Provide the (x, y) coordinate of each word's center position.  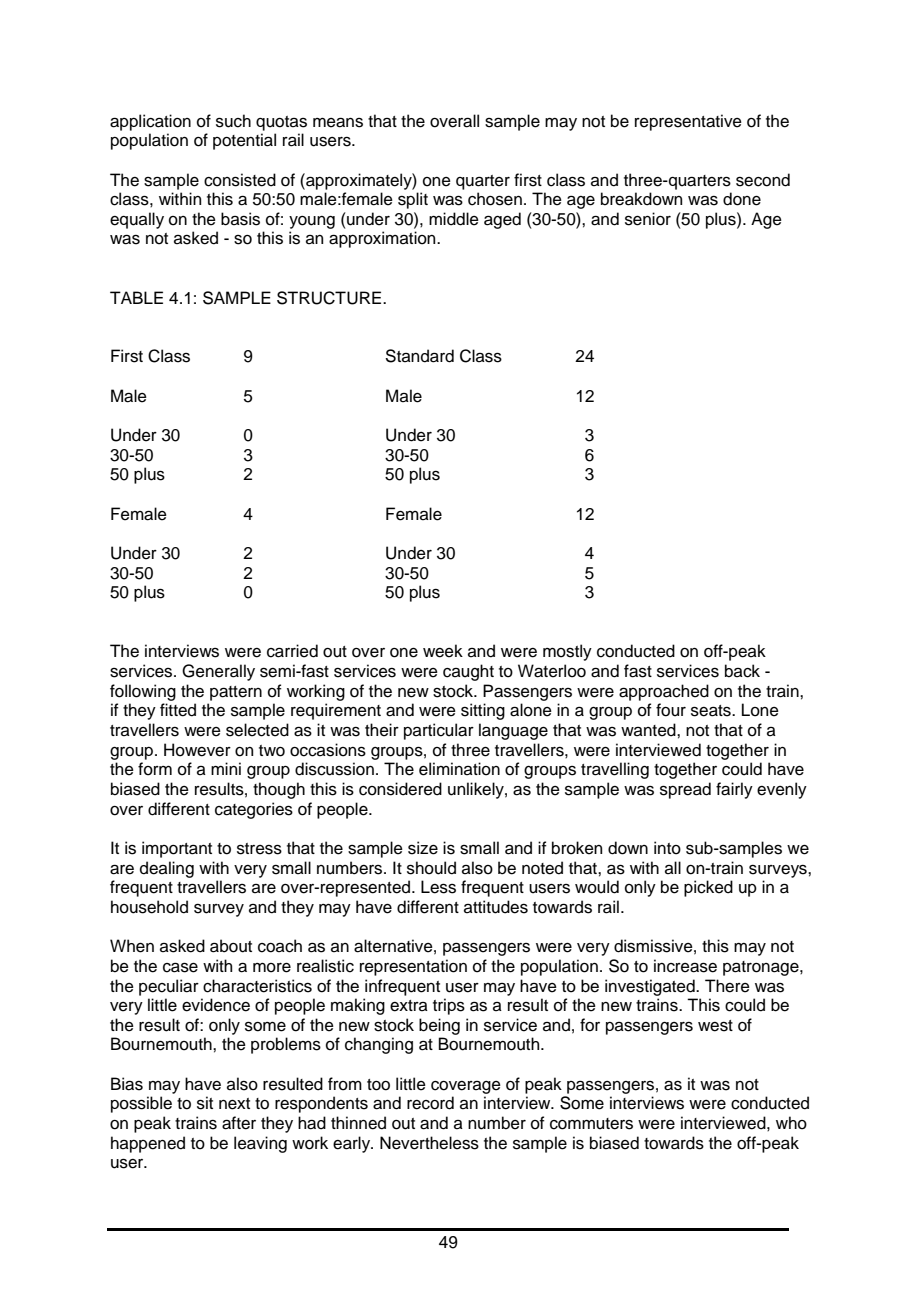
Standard (419, 356)
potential (244, 141)
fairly (734, 790)
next (234, 1104)
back (742, 671)
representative (688, 122)
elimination (459, 769)
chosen (495, 199)
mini (226, 768)
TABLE (136, 297)
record (430, 1103)
